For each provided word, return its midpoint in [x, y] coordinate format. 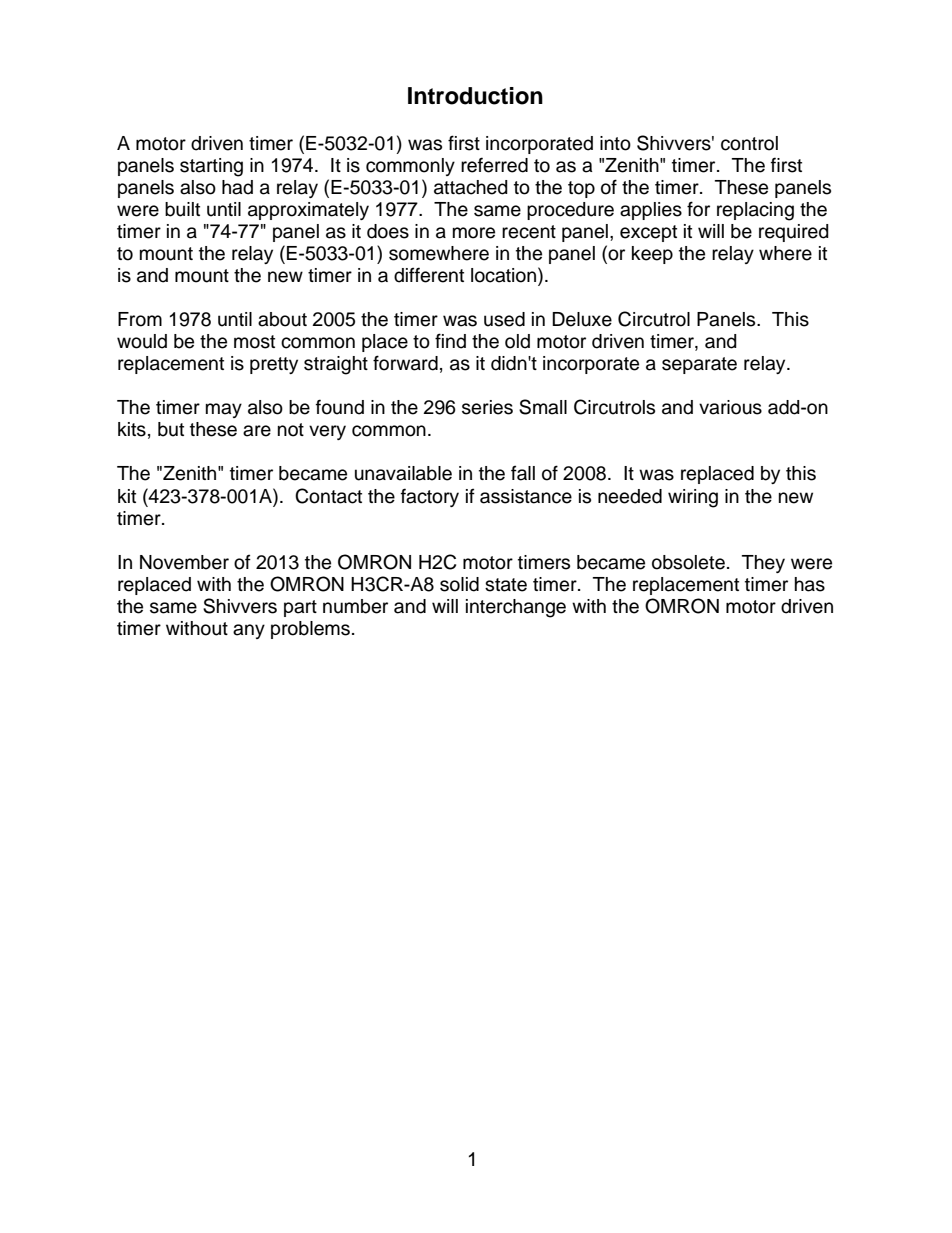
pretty [274, 365]
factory [430, 497]
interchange [516, 608]
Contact [328, 496]
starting [211, 167]
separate [699, 365]
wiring [693, 498]
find [450, 341]
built [182, 209]
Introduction [475, 96]
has [810, 584]
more [474, 233]
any [249, 631]
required [794, 233]
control [749, 143]
